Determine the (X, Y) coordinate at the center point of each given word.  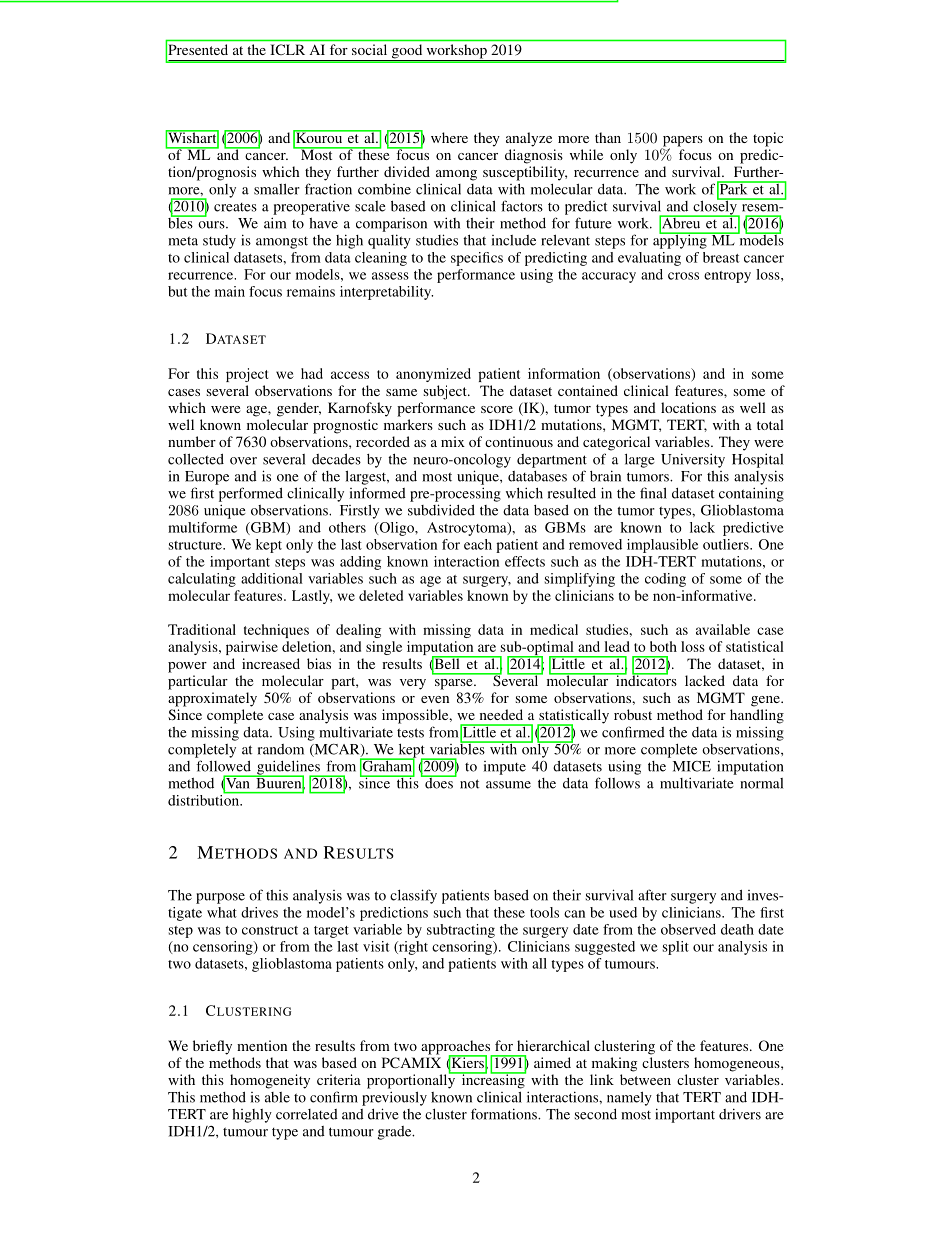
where (449, 137)
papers (682, 142)
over (243, 461)
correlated (307, 1114)
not (469, 784)
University (693, 460)
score (497, 409)
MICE (692, 766)
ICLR (288, 49)
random (281, 749)
